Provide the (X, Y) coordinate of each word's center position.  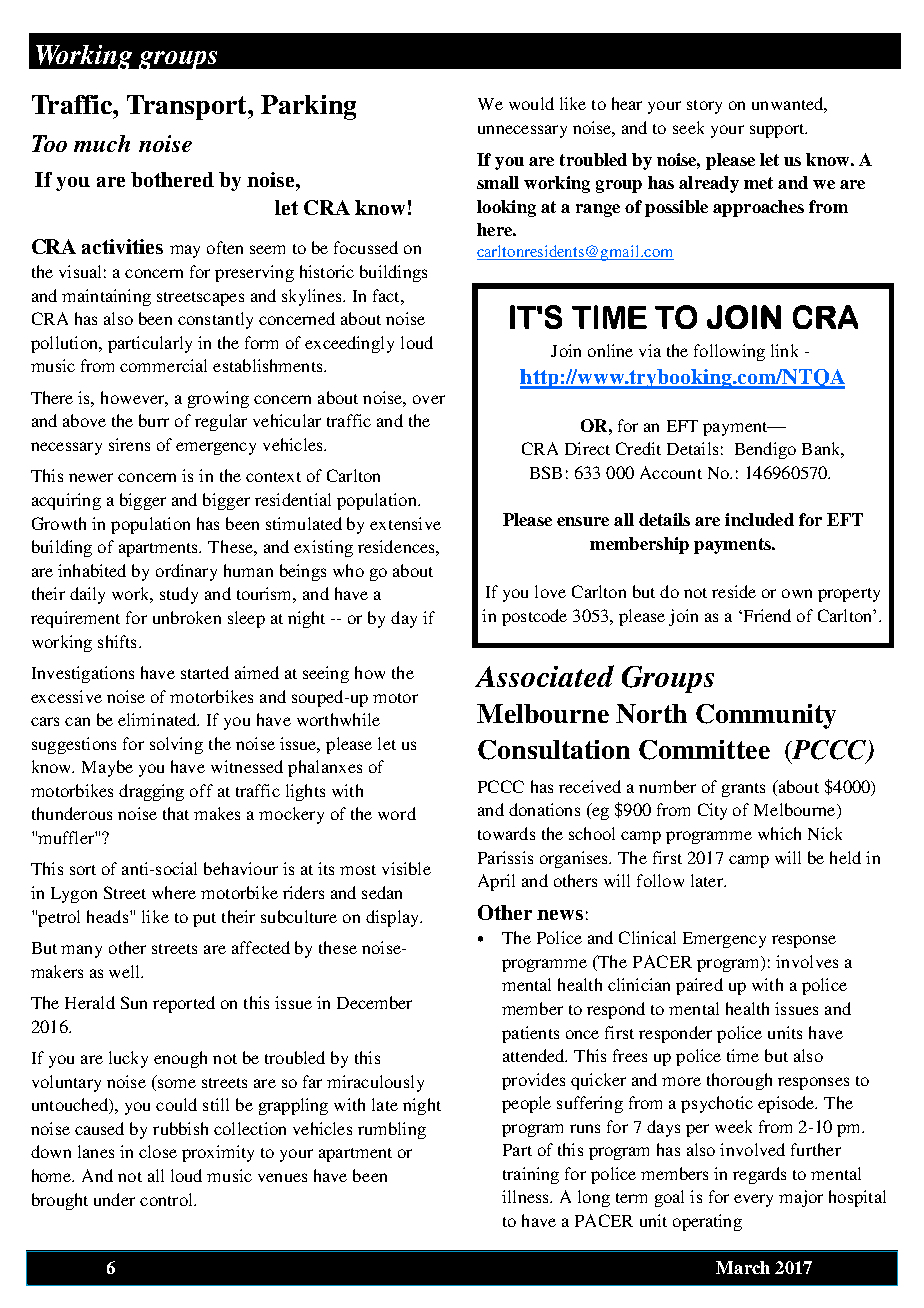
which (779, 833)
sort (83, 870)
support (778, 131)
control (167, 1199)
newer (91, 477)
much (102, 143)
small (498, 182)
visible (406, 868)
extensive (405, 523)
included (759, 519)
